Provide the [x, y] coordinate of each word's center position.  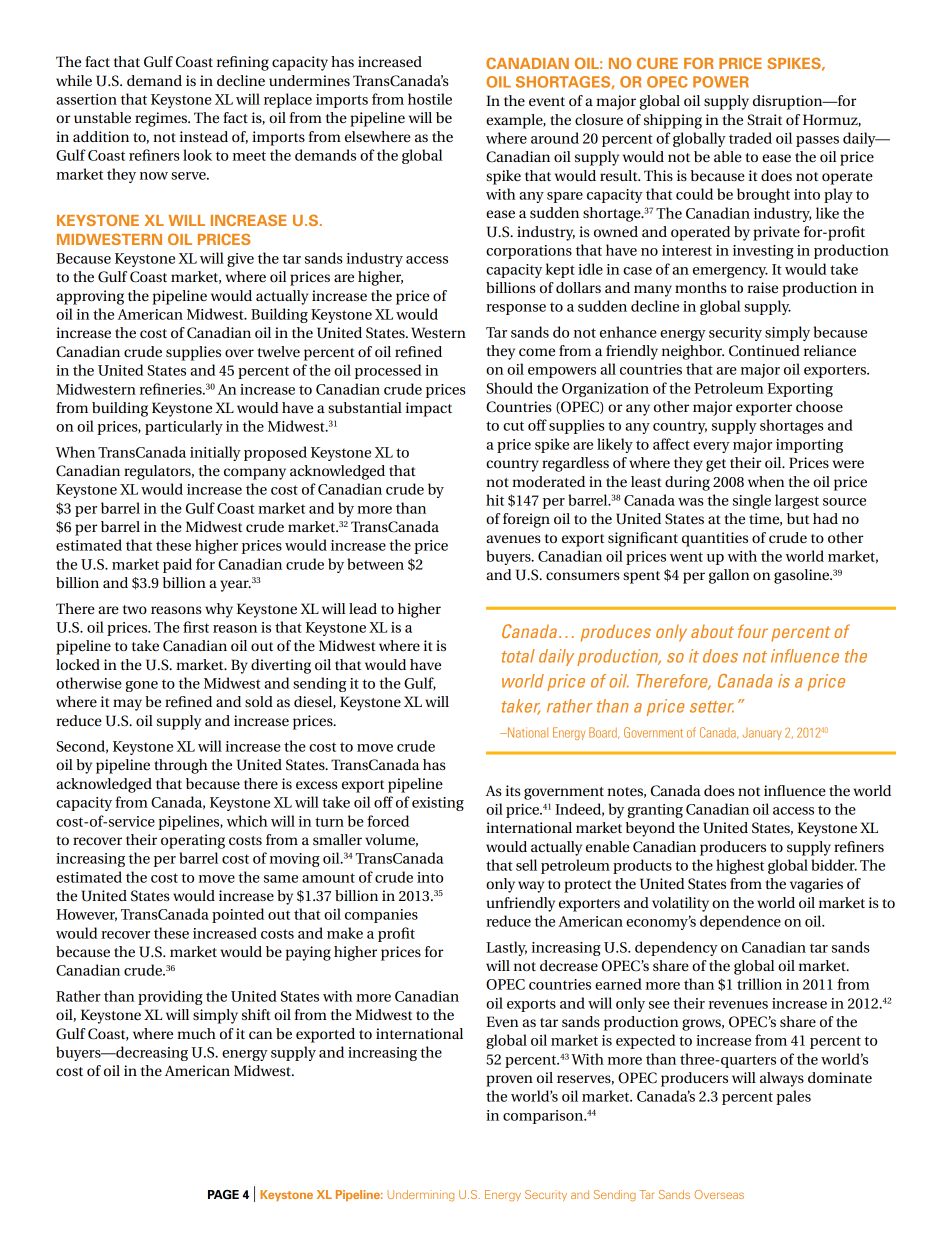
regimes [162, 119]
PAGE [223, 1195]
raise [762, 287]
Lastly [506, 948]
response [516, 309]
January [761, 734]
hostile [430, 99]
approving [90, 297]
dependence [740, 922]
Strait [764, 120]
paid [177, 565]
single [752, 501]
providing [170, 997]
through [181, 766]
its [513, 790]
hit [495, 500]
